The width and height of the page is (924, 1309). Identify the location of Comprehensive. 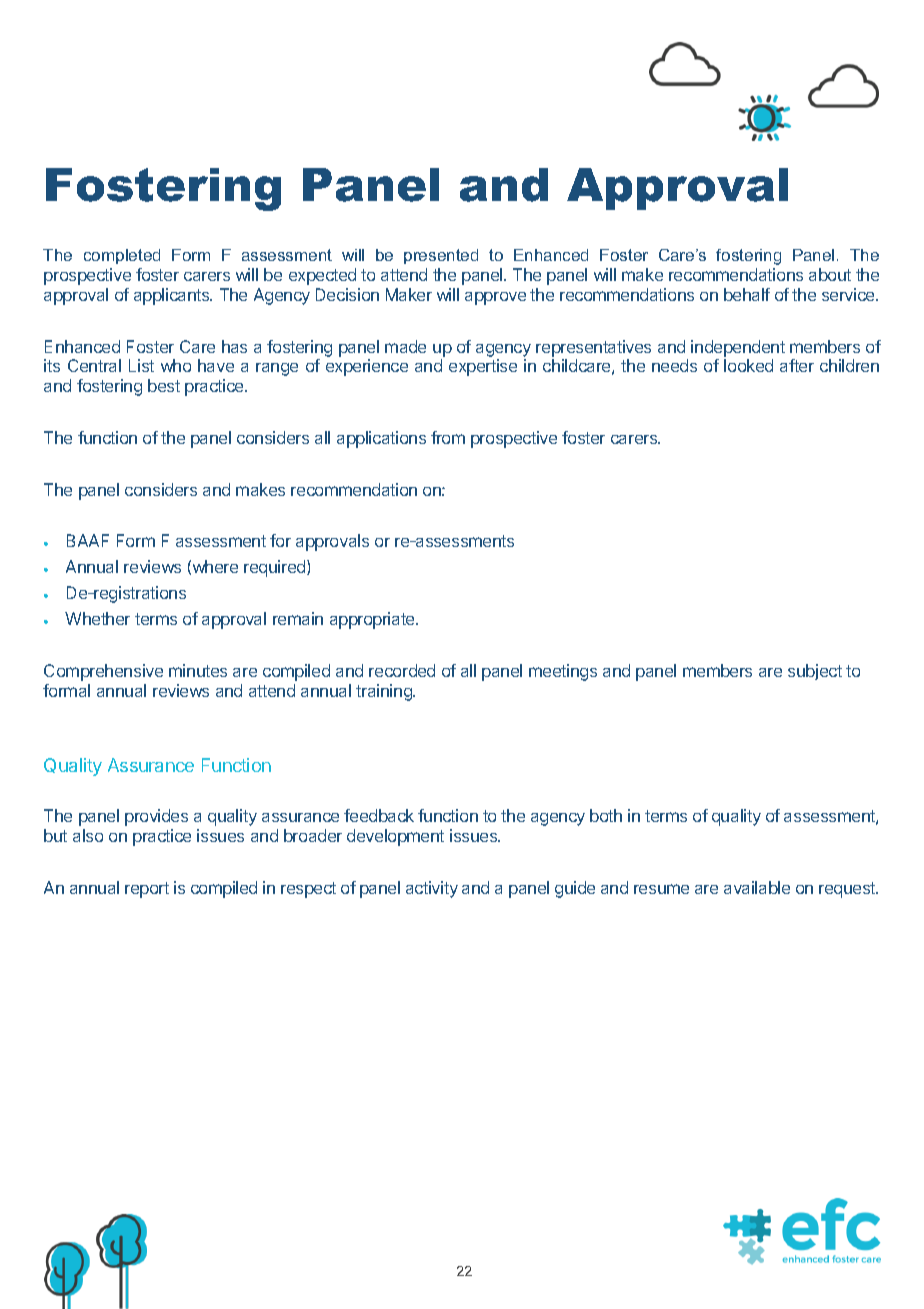
(103, 672).
